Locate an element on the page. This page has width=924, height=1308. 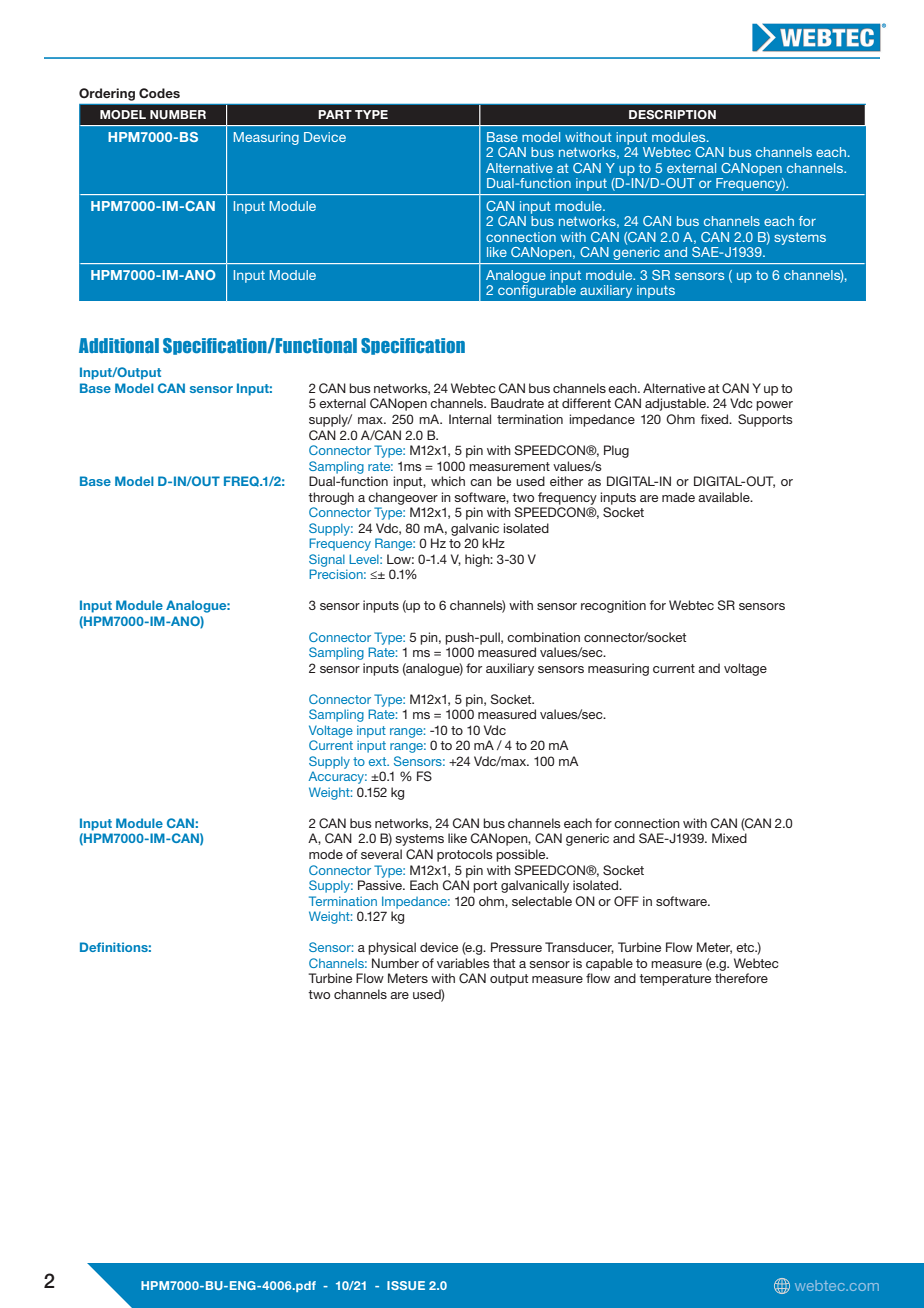
DESCRIPTION is located at coordinates (672, 114).
